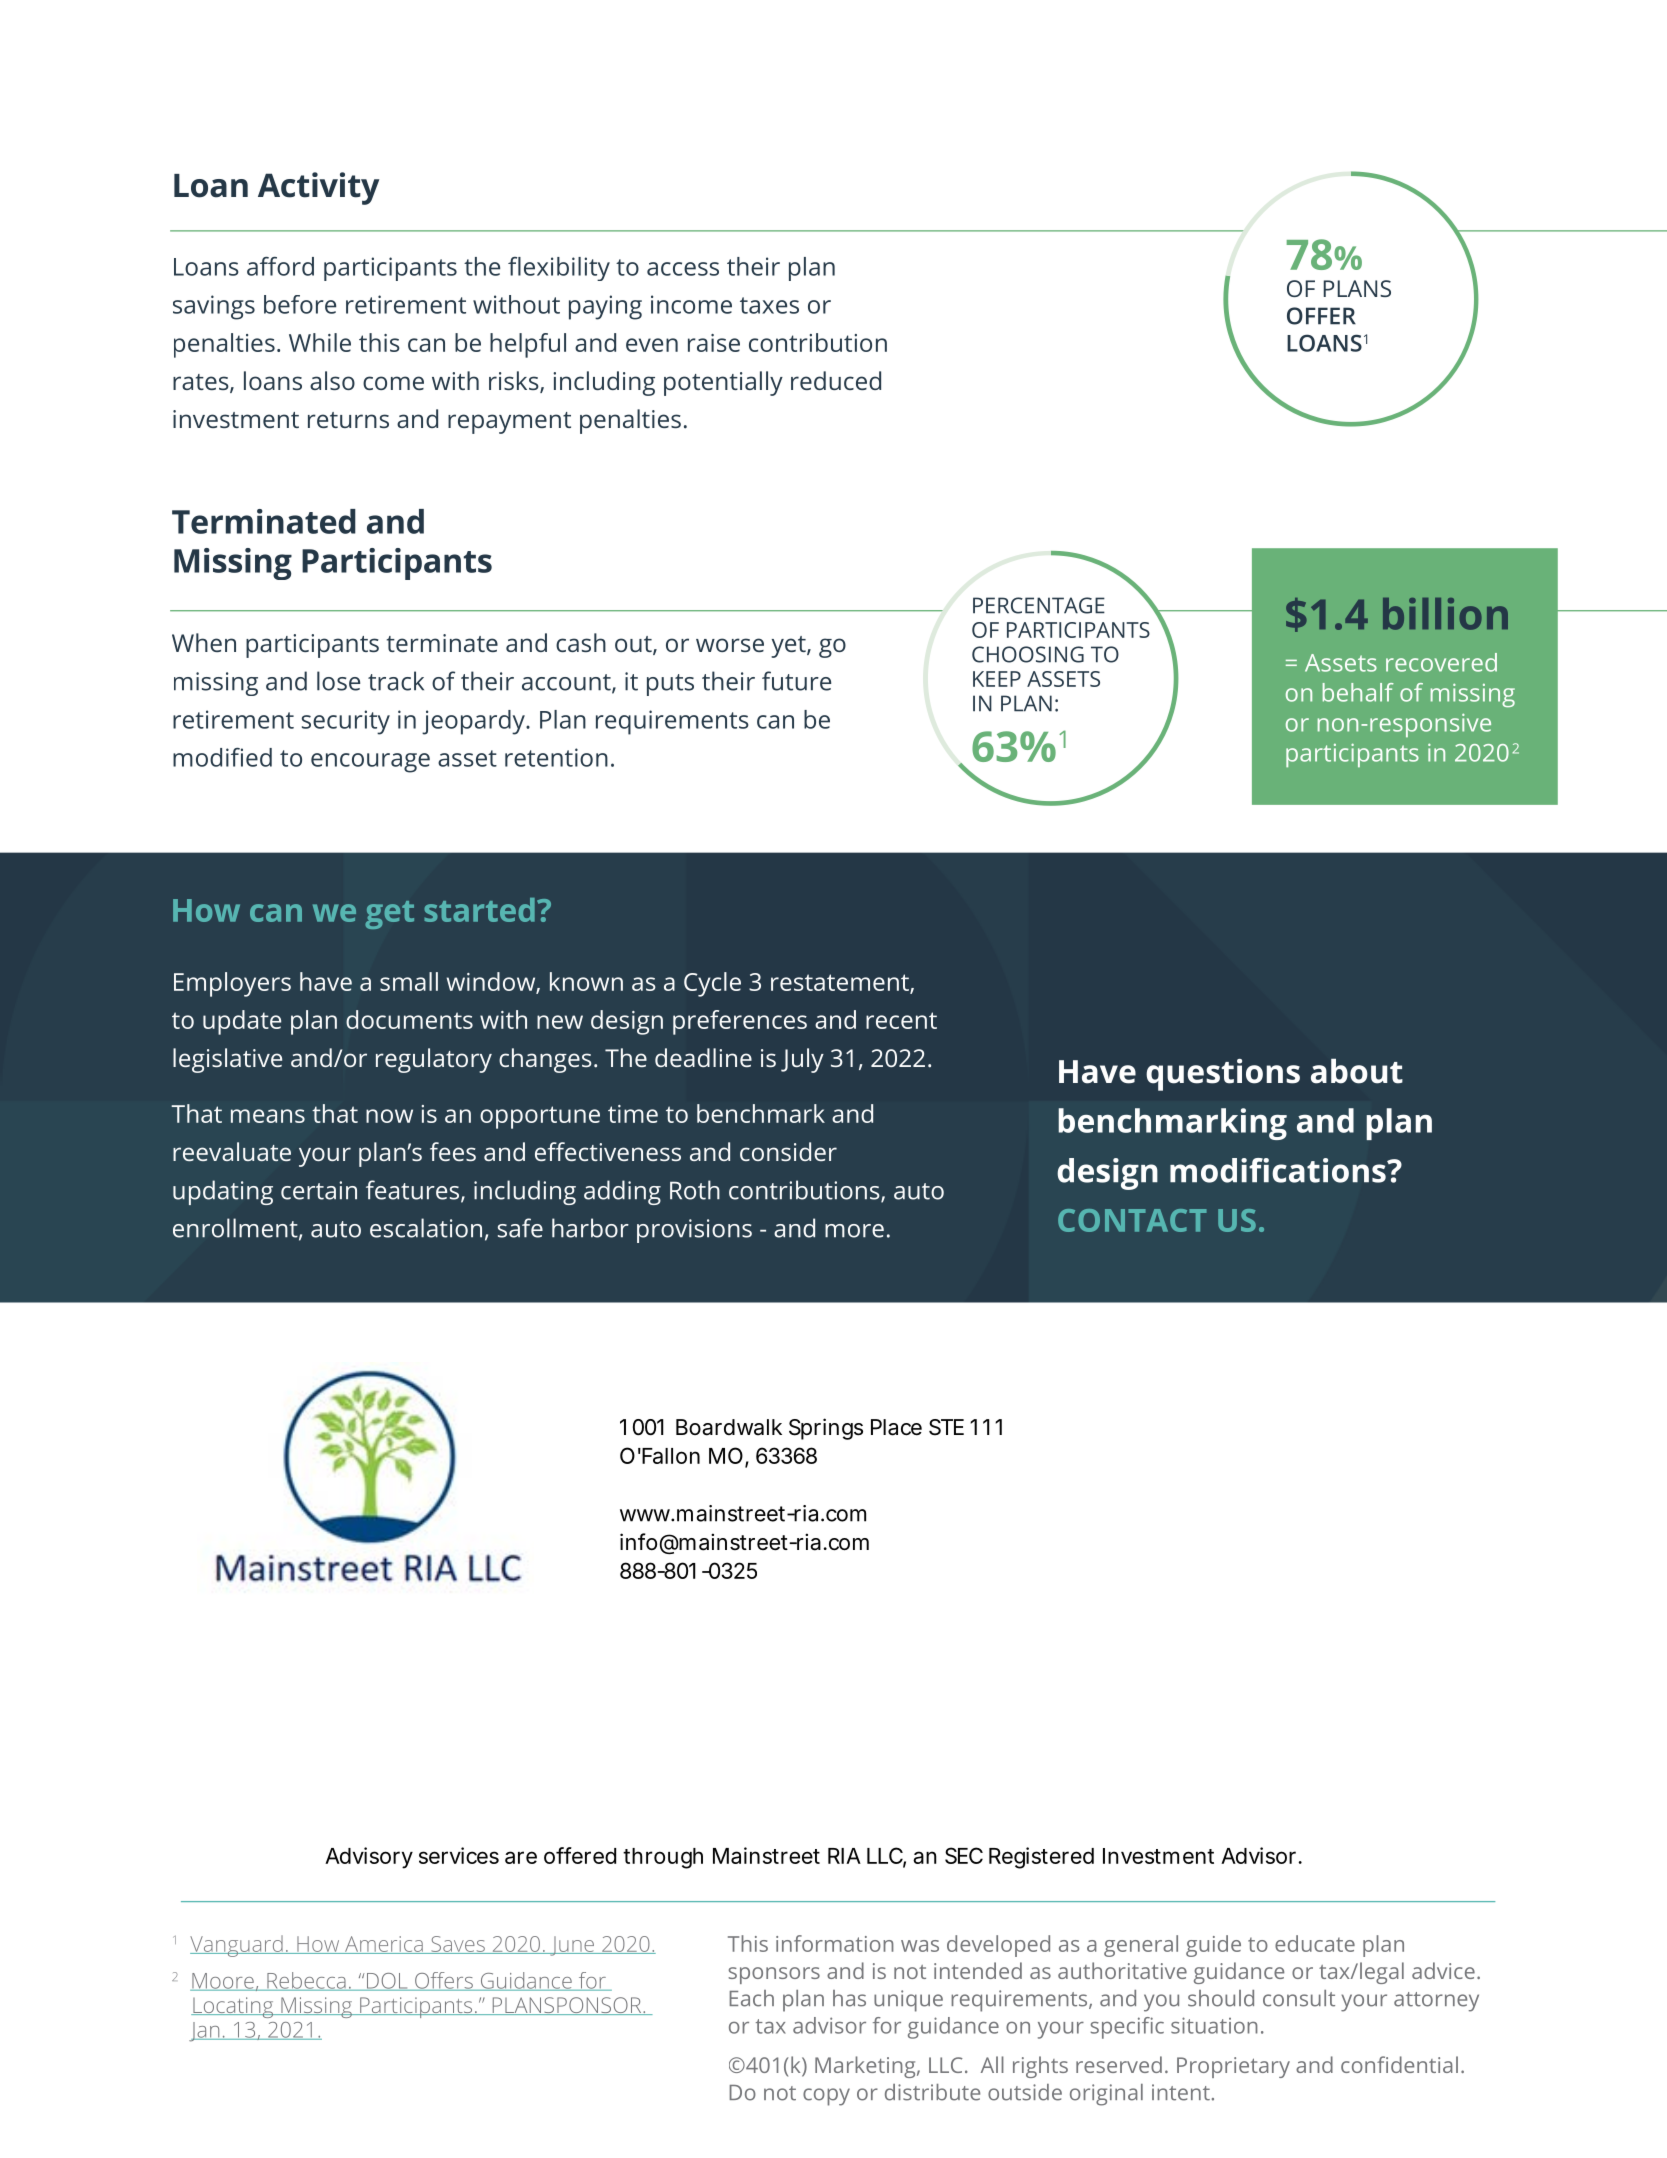  Describe the element at coordinates (1279, 1170) in the image. I see `modifications` at that location.
